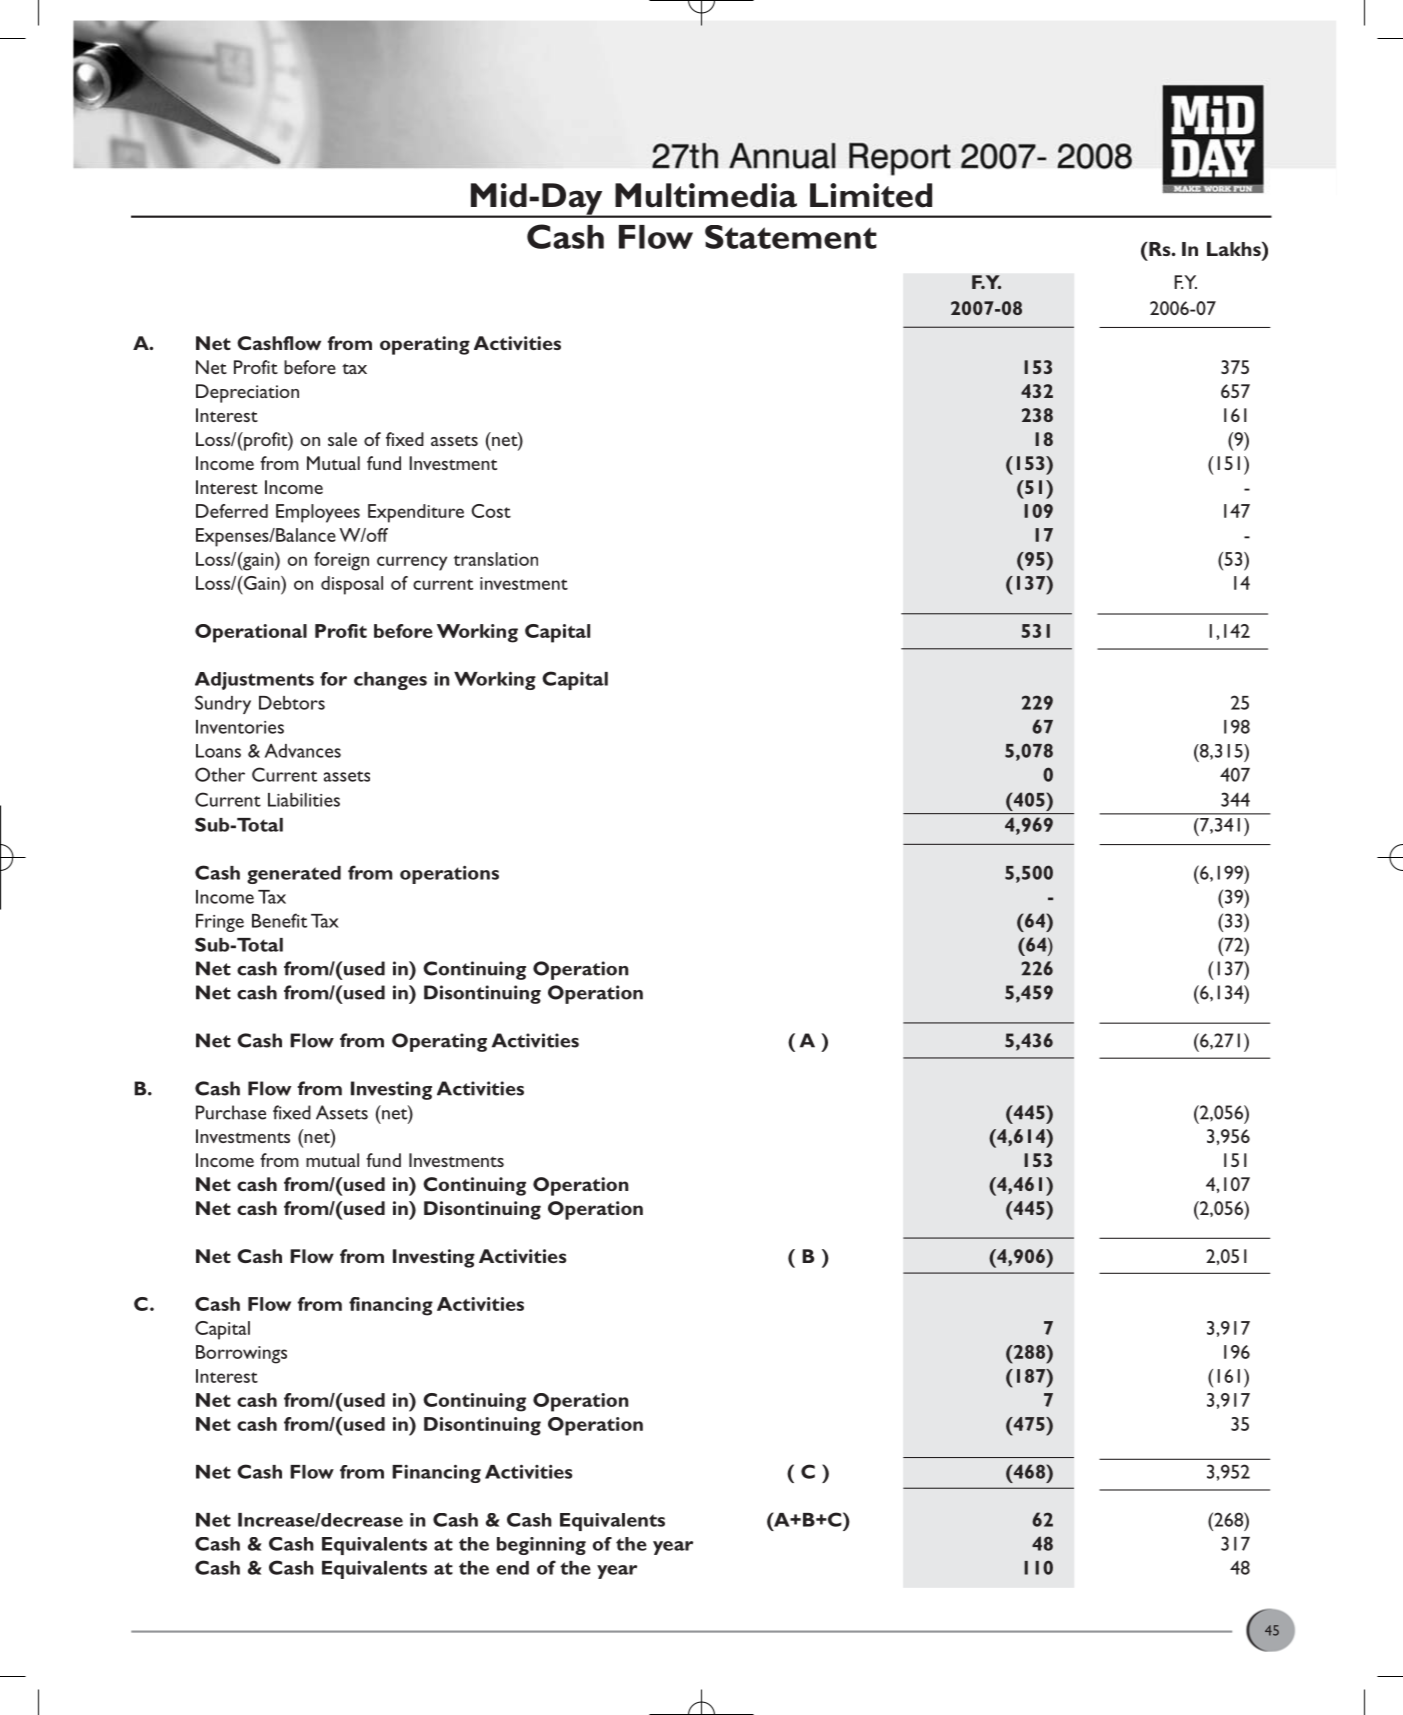  What do you see at coordinates (231, 1112) in the screenshot?
I see `Purchase` at bounding box center [231, 1112].
